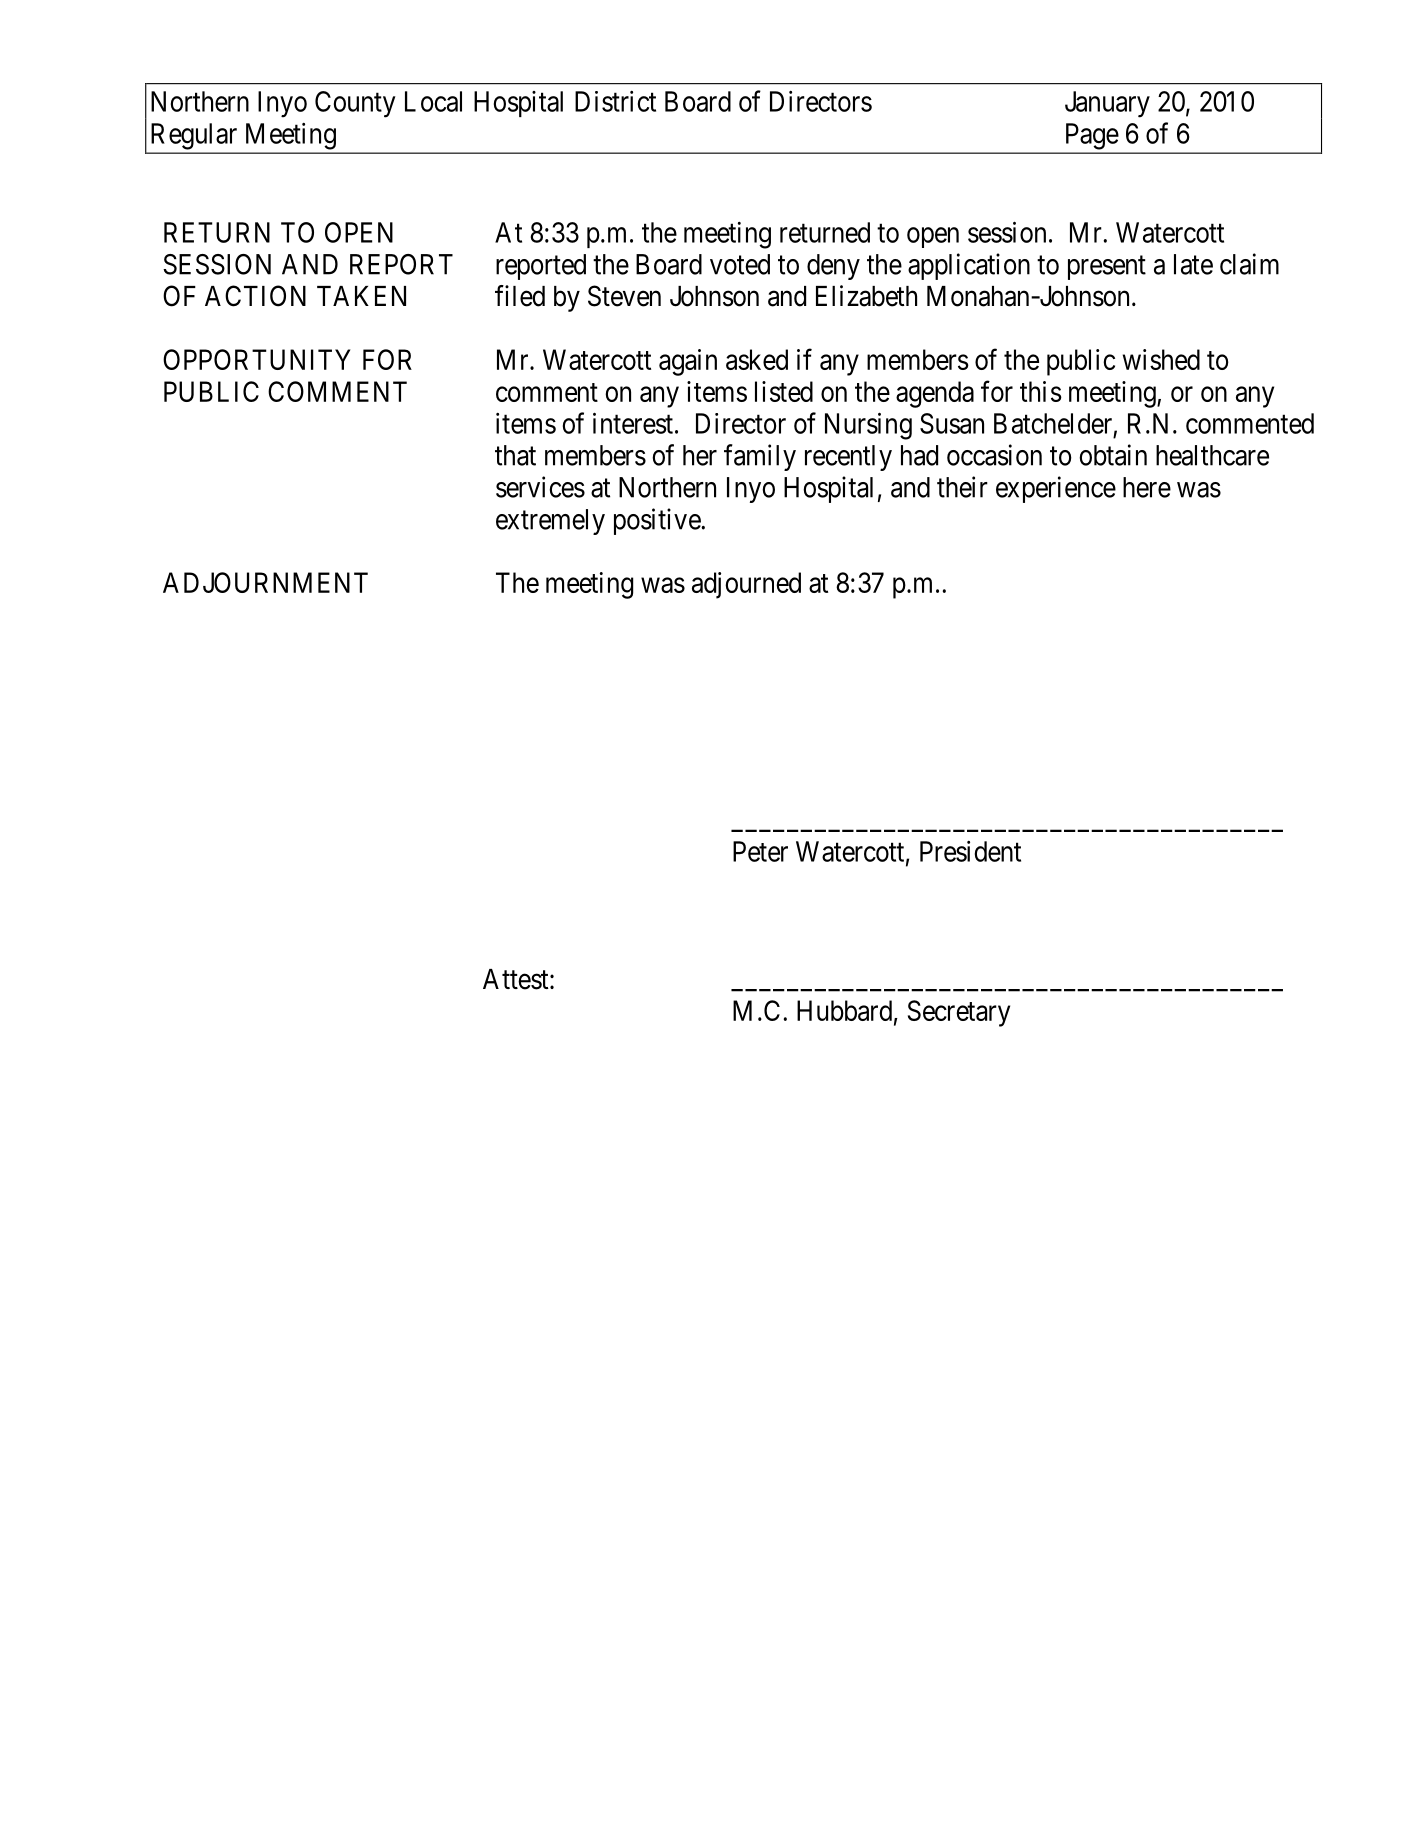 The height and width of the screenshot is (1828, 1413). What do you see at coordinates (355, 104) in the screenshot?
I see `County` at bounding box center [355, 104].
